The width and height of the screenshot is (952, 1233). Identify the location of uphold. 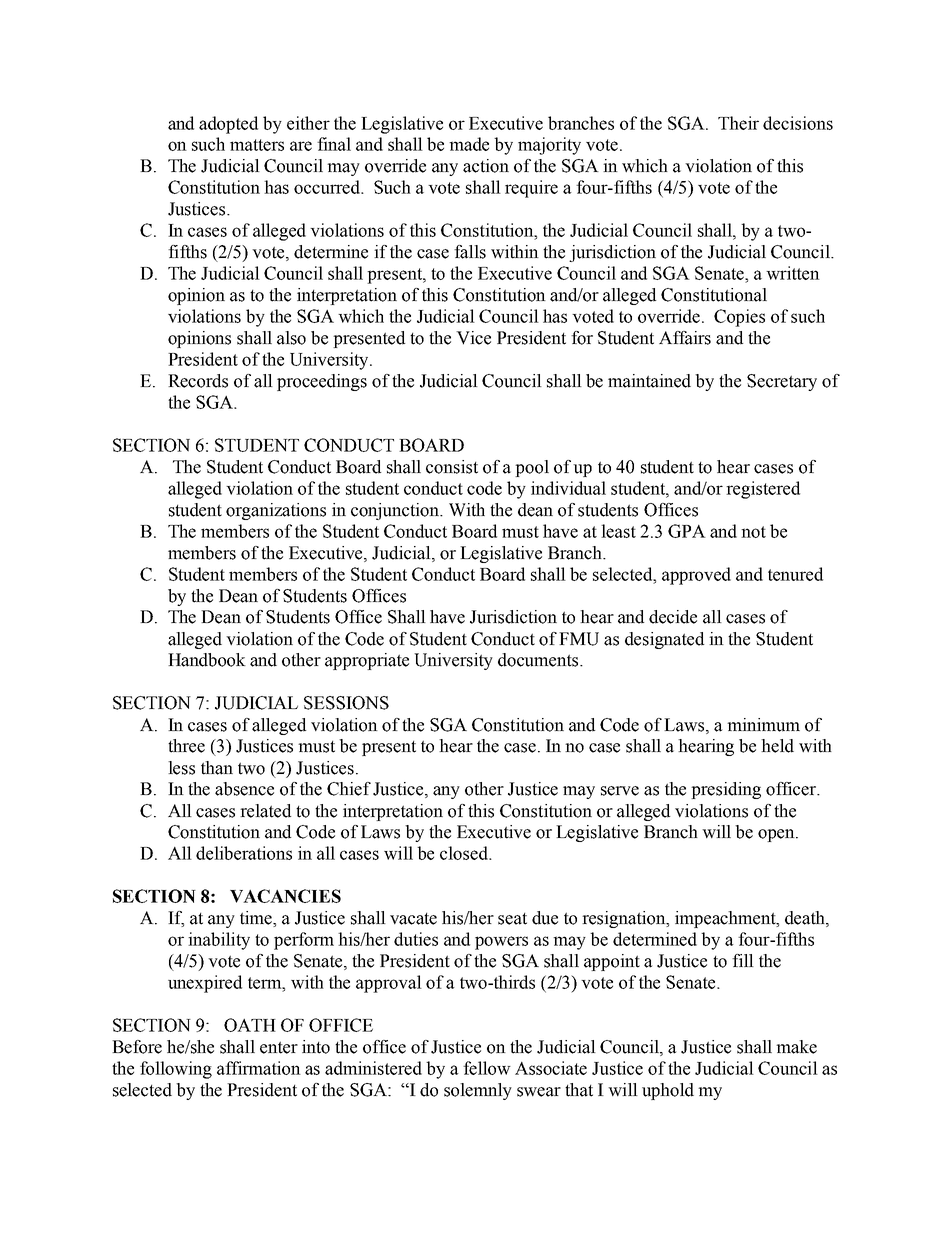
(668, 1091).
